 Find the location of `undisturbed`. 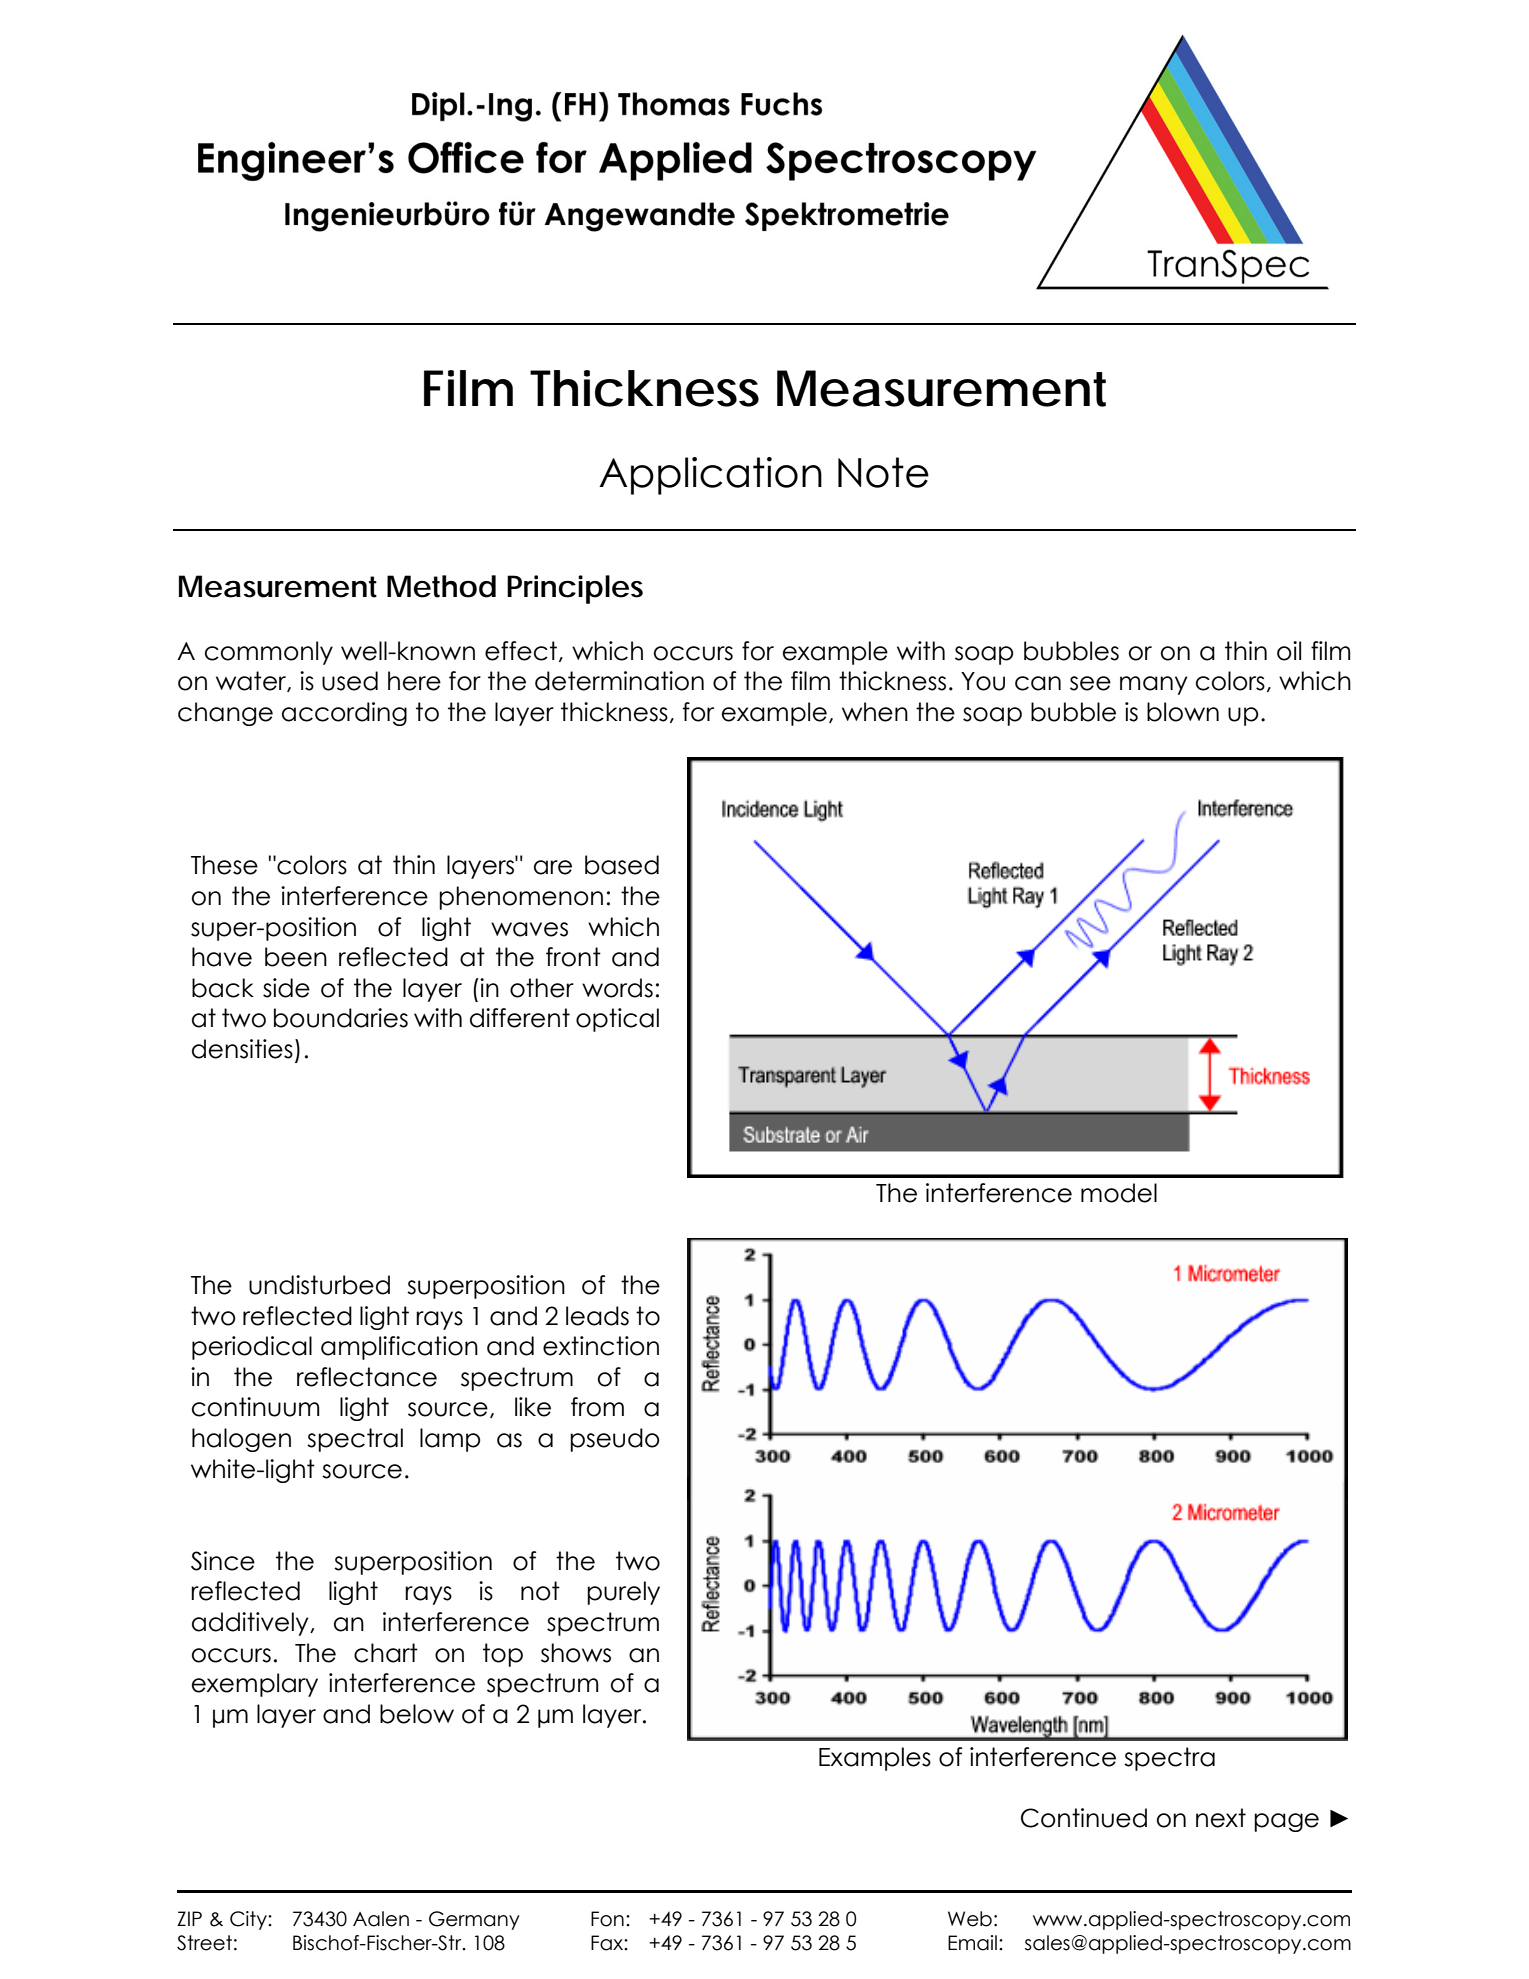

undisturbed is located at coordinates (319, 1285).
